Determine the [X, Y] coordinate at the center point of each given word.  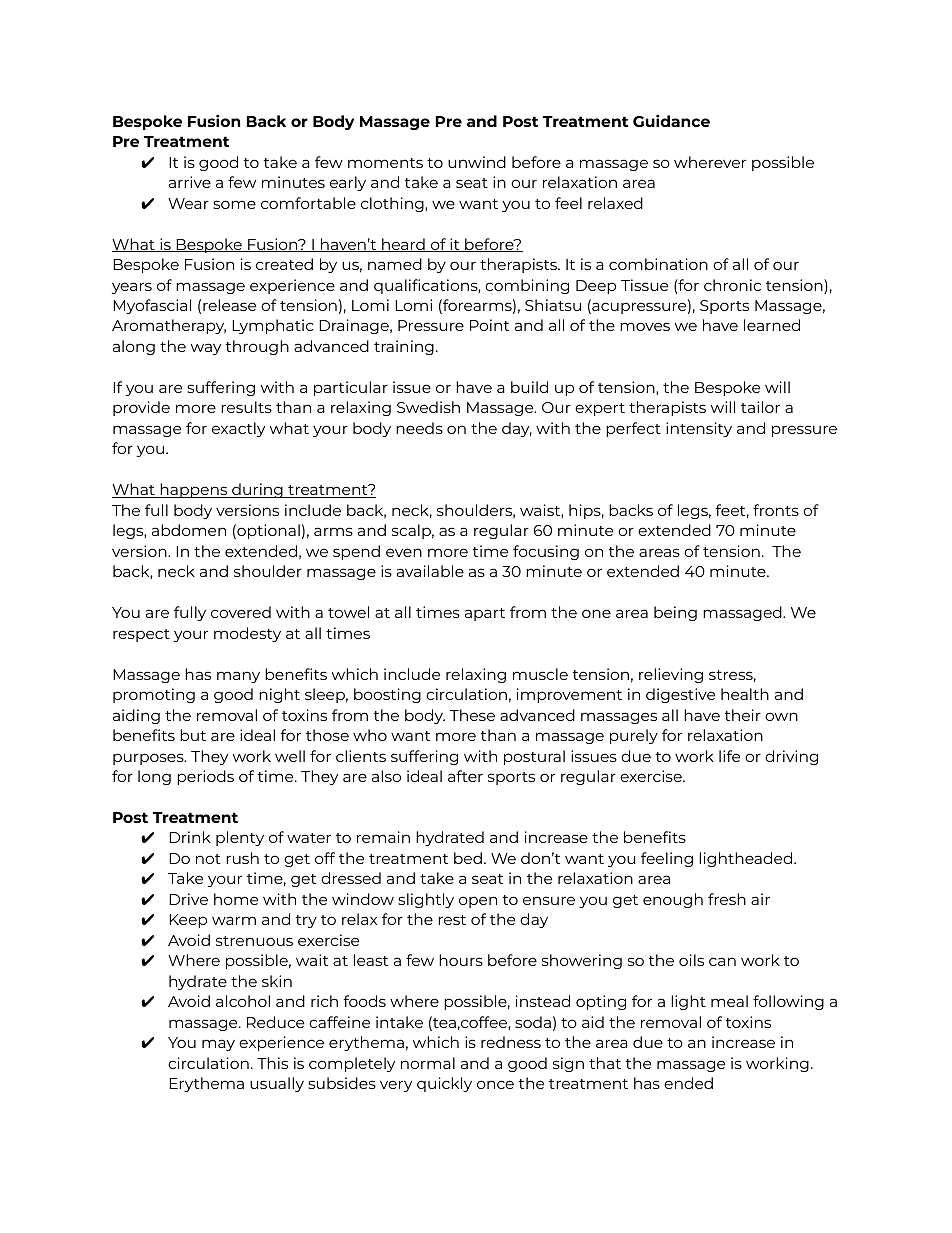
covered [241, 612]
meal [729, 1001]
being [675, 613]
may [218, 1045]
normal [428, 1063]
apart [485, 614]
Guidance [671, 120]
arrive [190, 182]
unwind [477, 162]
